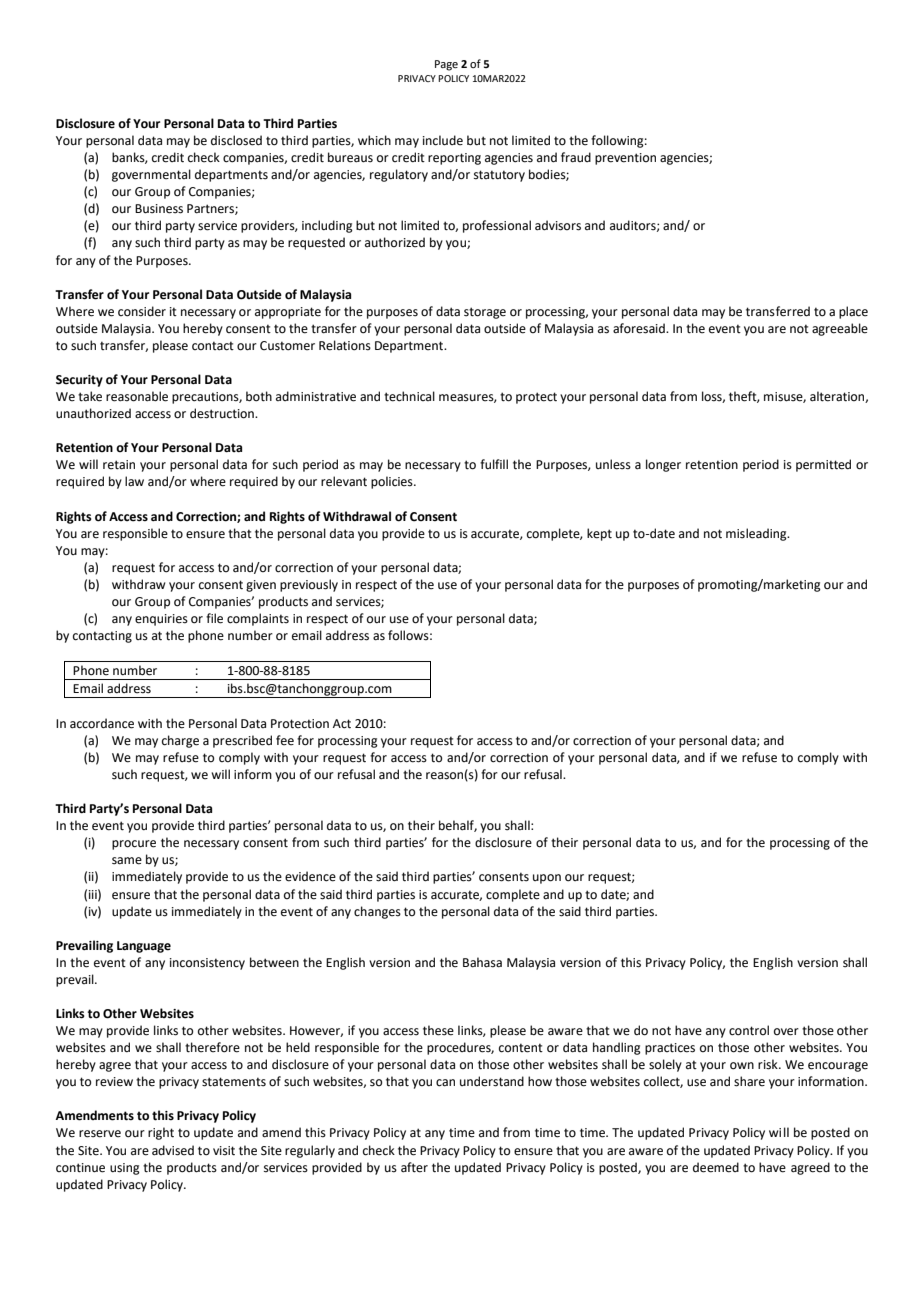 The width and height of the document is (924, 1308). What do you see at coordinates (576, 157) in the document?
I see `fraud` at bounding box center [576, 157].
